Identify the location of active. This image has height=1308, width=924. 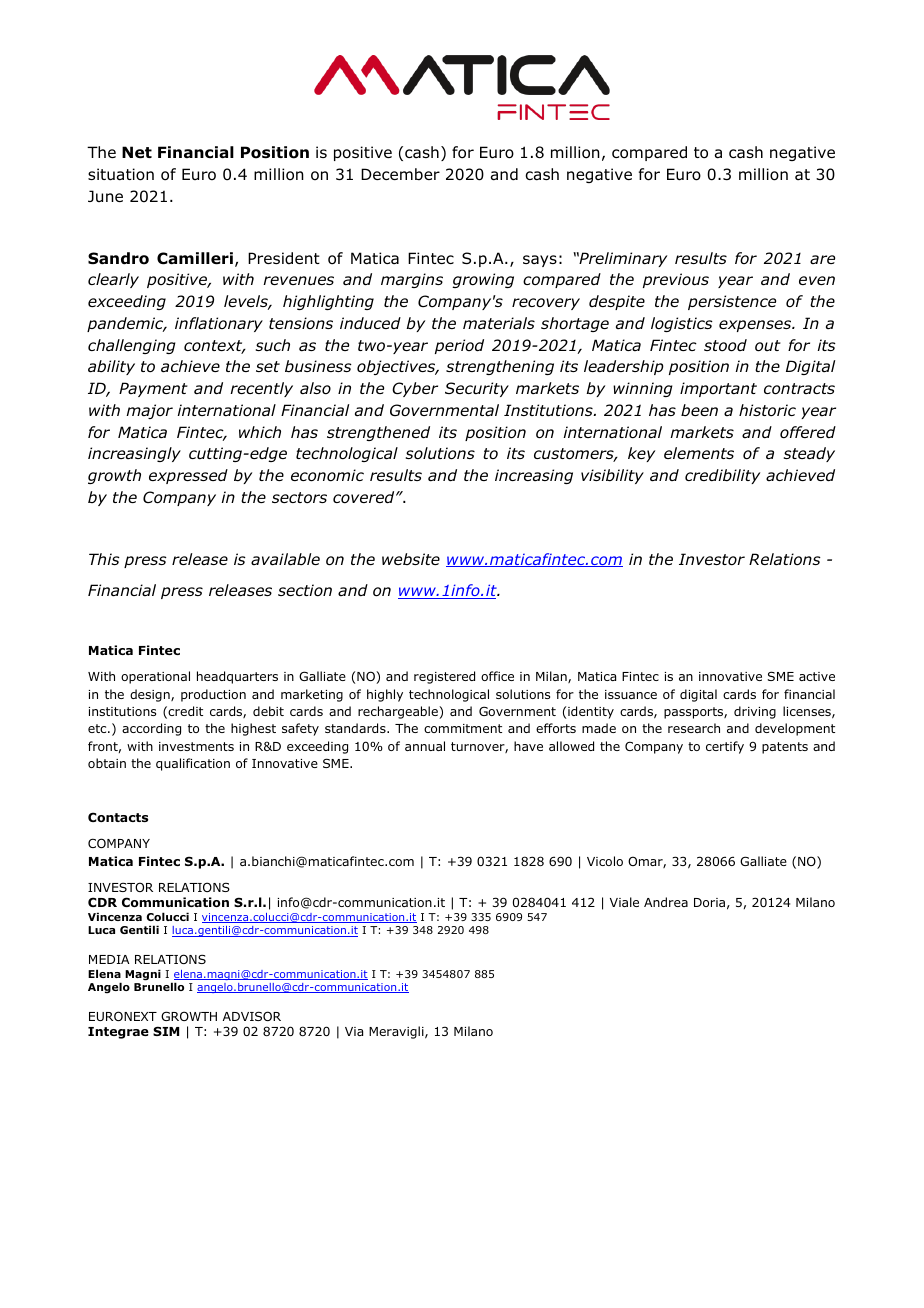
(817, 676).
